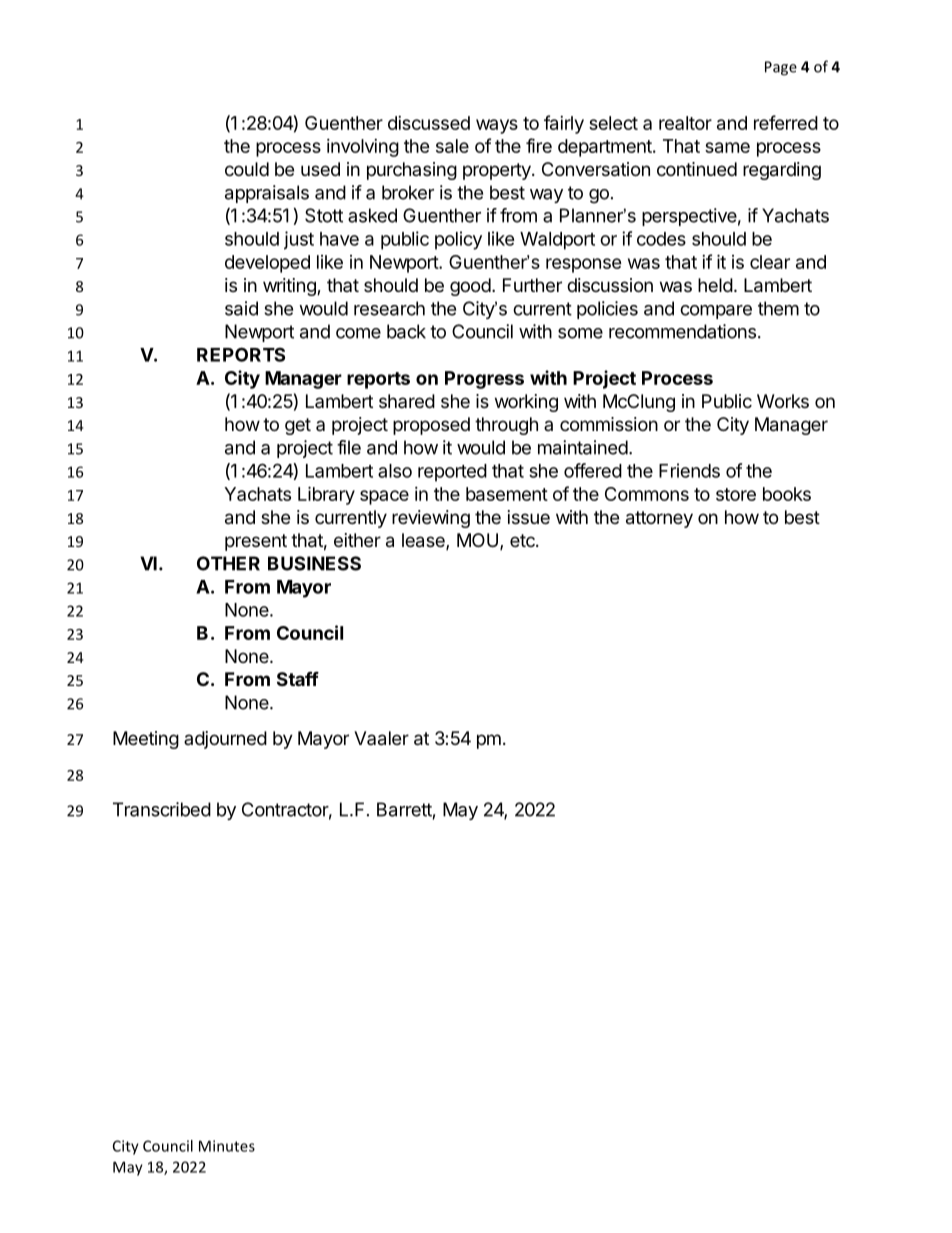  Describe the element at coordinates (685, 123) in the page. I see `realtor` at that location.
